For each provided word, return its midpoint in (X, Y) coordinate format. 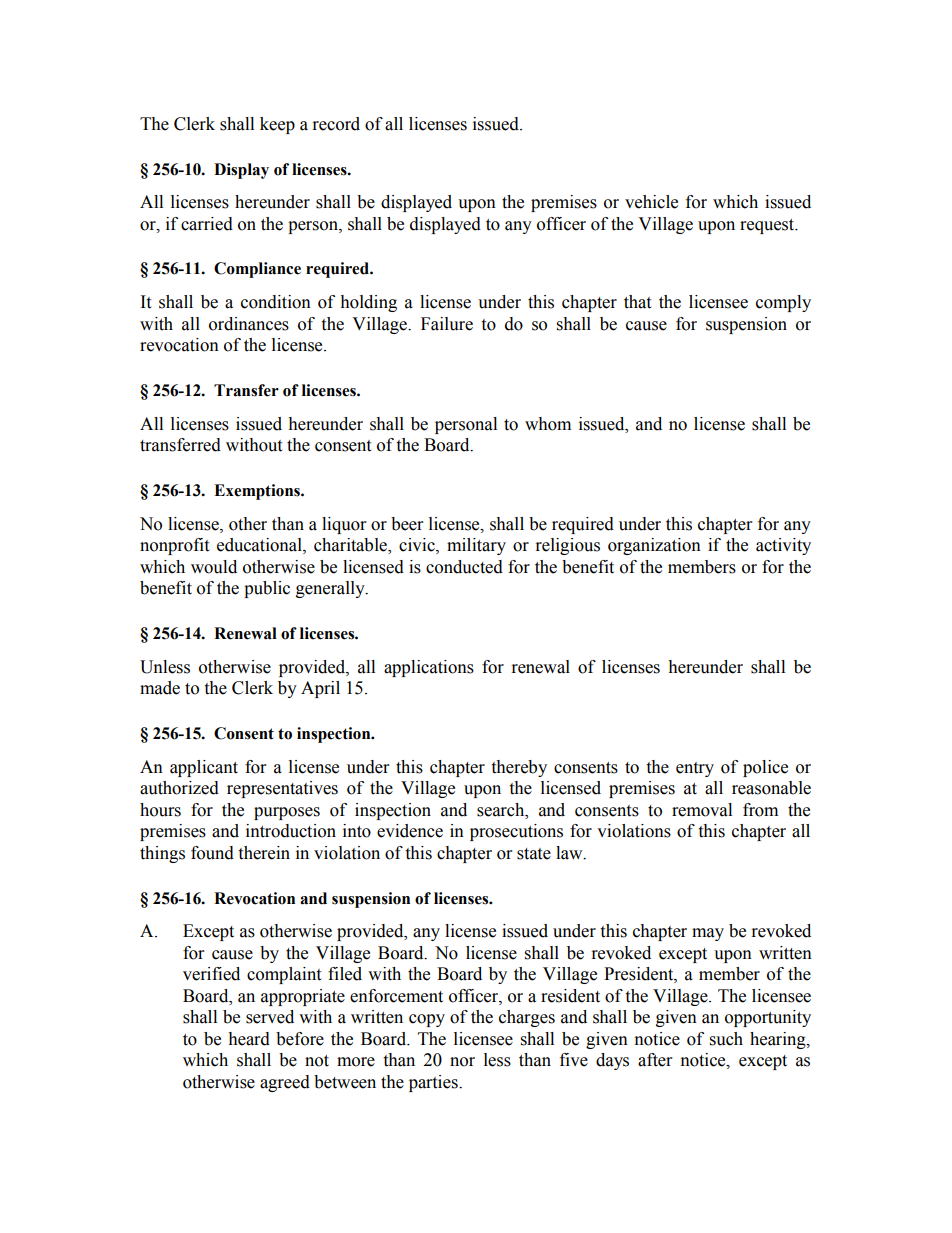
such (726, 1039)
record (336, 124)
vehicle (651, 202)
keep (277, 125)
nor (462, 1062)
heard (249, 1039)
